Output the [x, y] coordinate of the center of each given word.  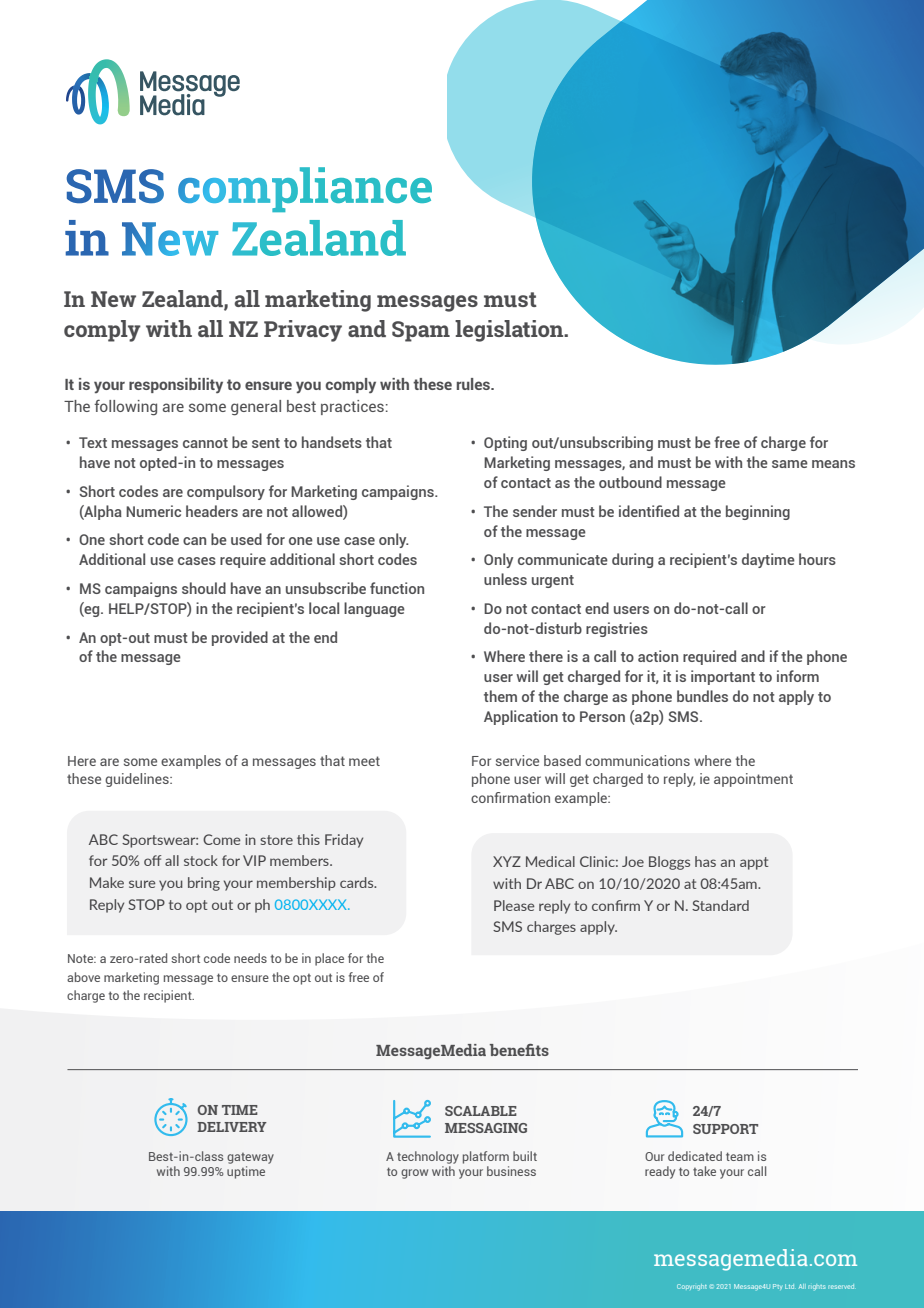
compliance [305, 189]
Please [514, 905]
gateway [250, 1158]
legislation [510, 331]
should [204, 588]
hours [817, 559]
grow [414, 1174]
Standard [720, 905]
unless [505, 579]
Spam [421, 331]
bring [204, 884]
